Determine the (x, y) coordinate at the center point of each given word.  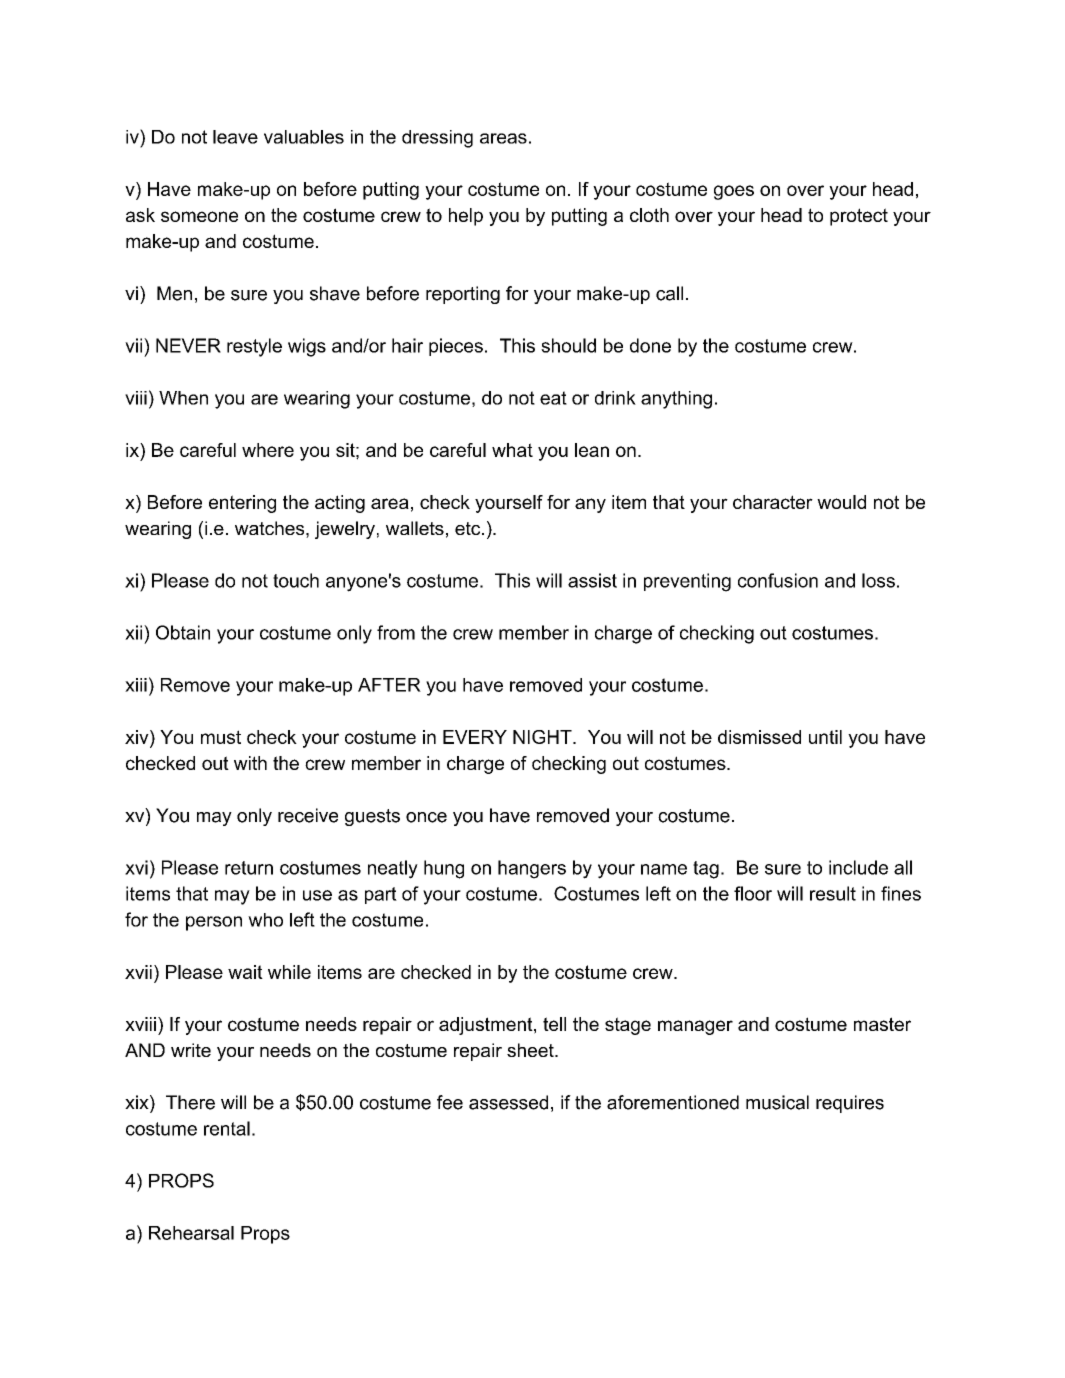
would (841, 502)
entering (242, 504)
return (249, 868)
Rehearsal (191, 1233)
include (858, 867)
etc (469, 528)
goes (734, 192)
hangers (532, 869)
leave (235, 137)
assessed (508, 1102)
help (466, 217)
